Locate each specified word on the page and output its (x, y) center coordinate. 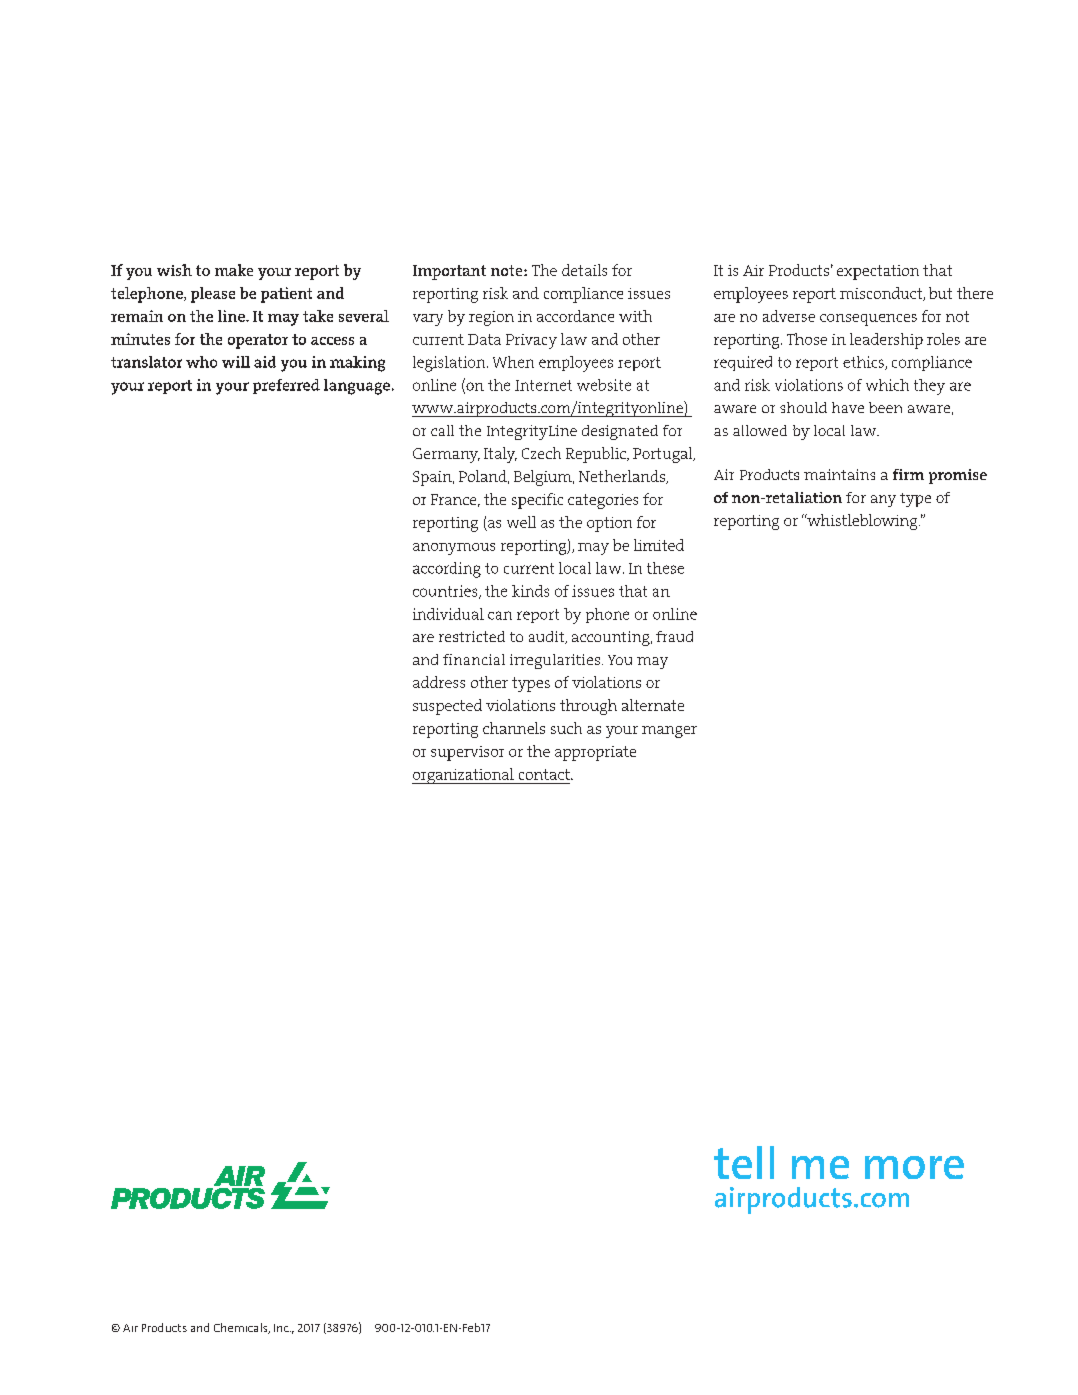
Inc (282, 1328)
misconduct (882, 294)
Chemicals (242, 1328)
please (213, 295)
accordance (575, 316)
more (914, 1167)
